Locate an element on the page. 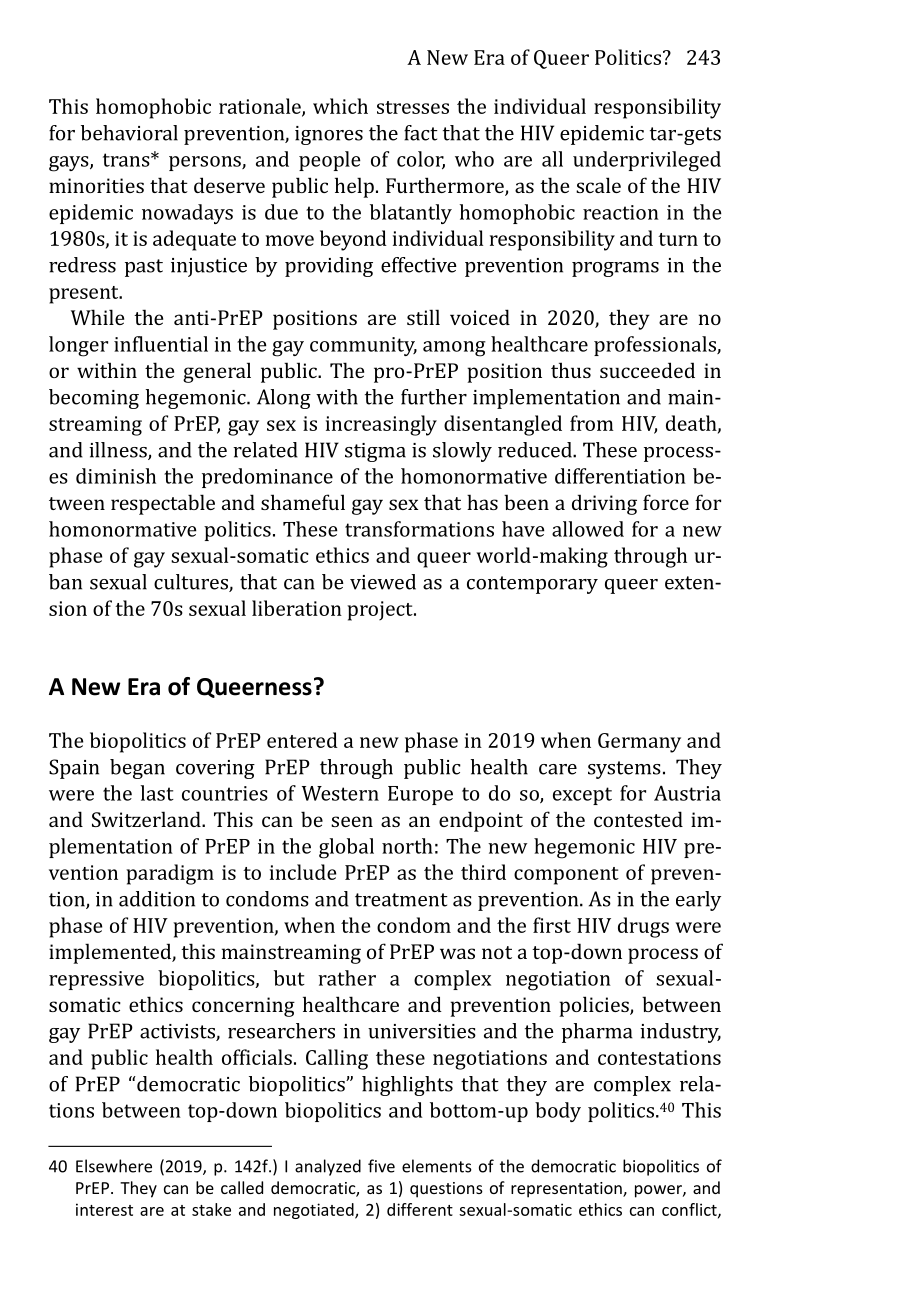 The image size is (924, 1308). Germany is located at coordinates (639, 743).
